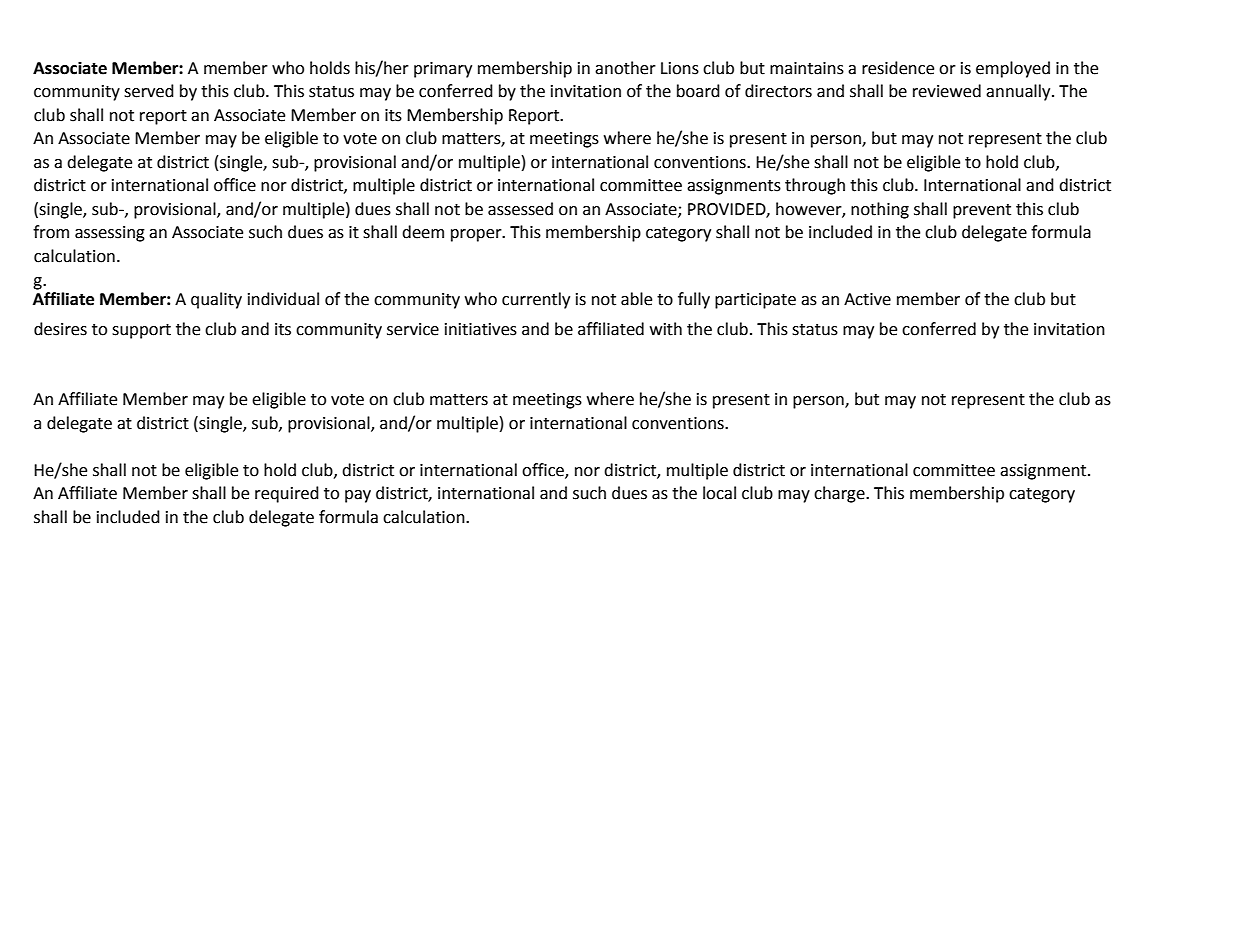 The image size is (1233, 952). What do you see at coordinates (898, 68) in the screenshot?
I see `residence` at bounding box center [898, 68].
